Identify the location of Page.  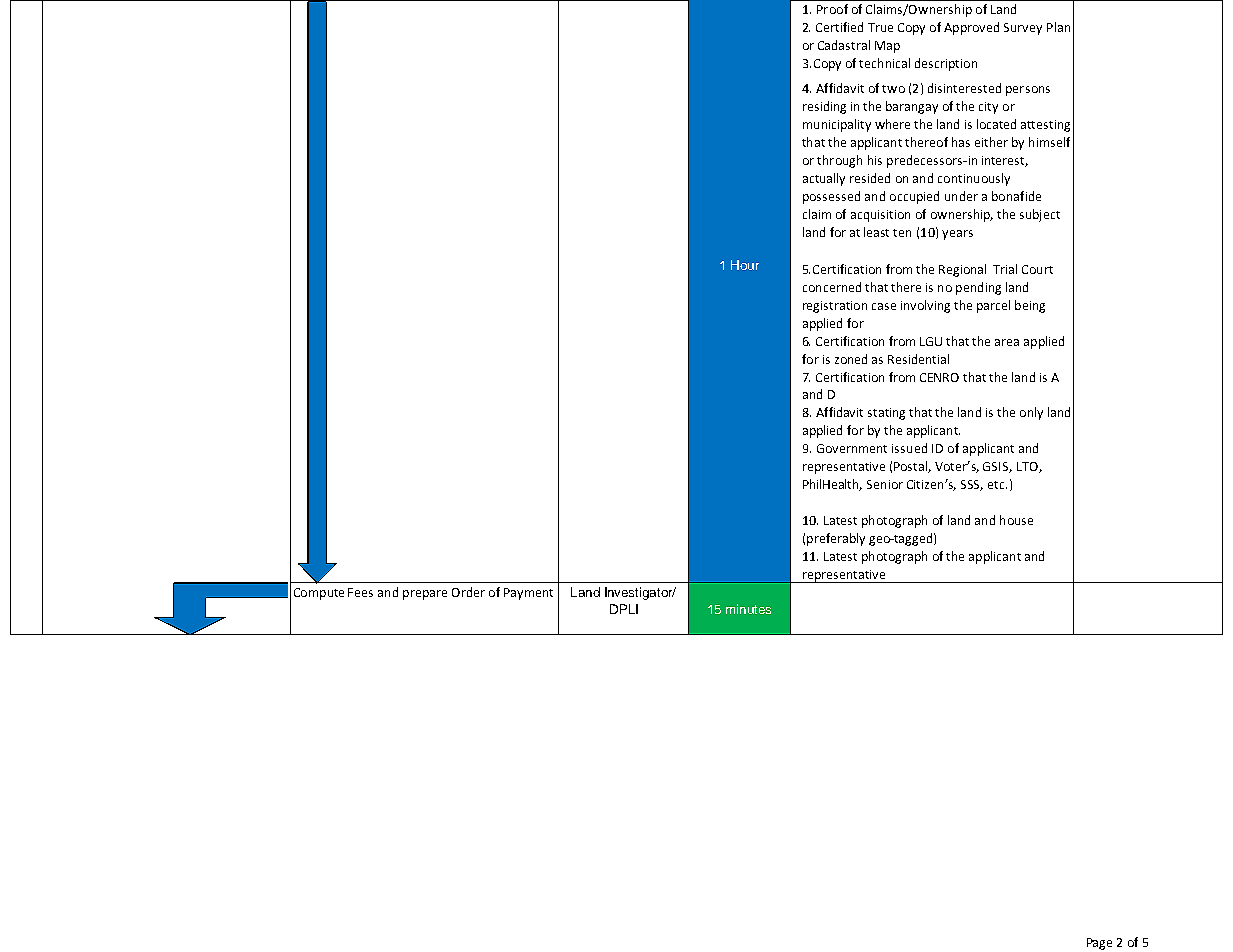
(1099, 944).
